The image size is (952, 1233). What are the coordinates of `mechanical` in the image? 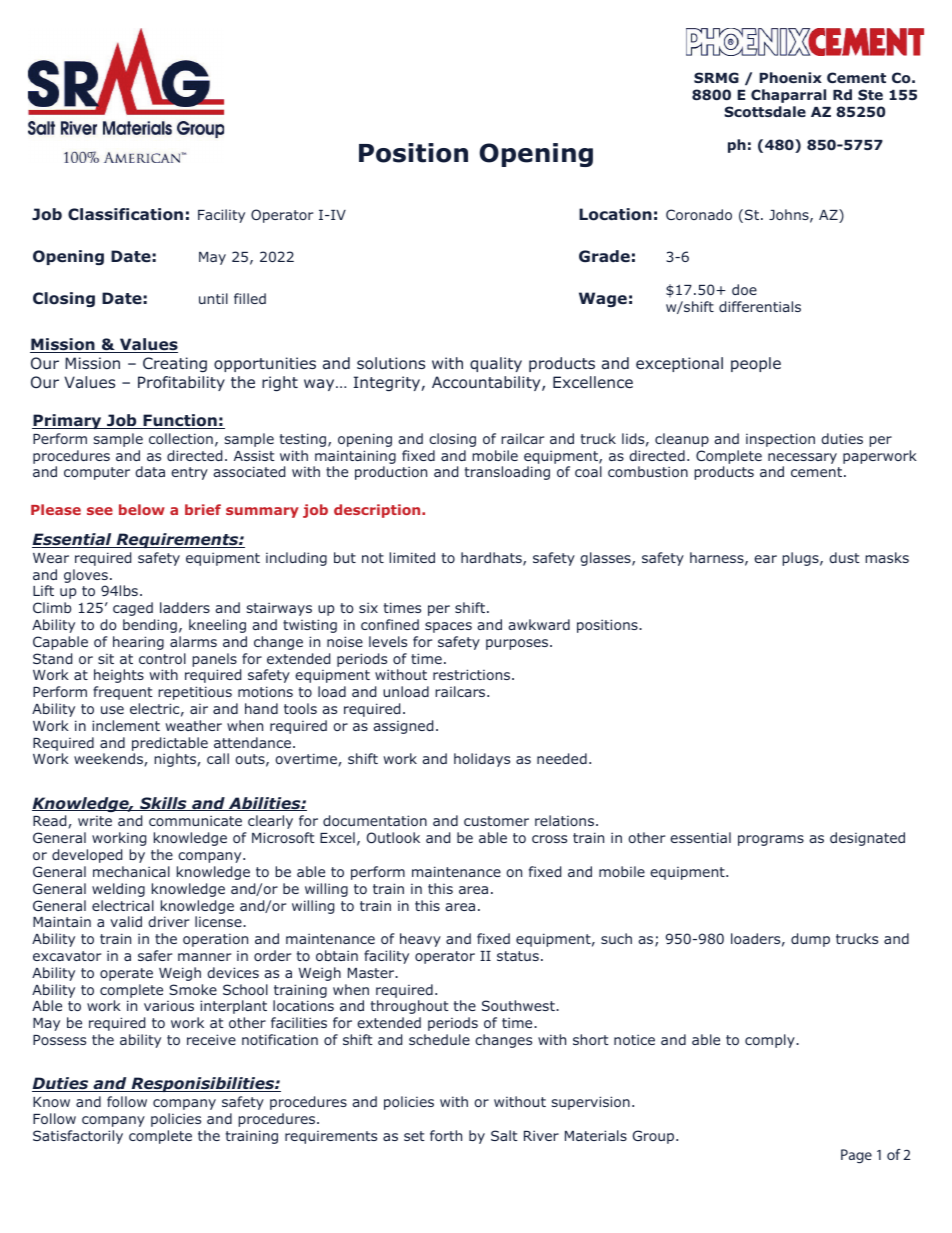 It's located at (131, 871).
